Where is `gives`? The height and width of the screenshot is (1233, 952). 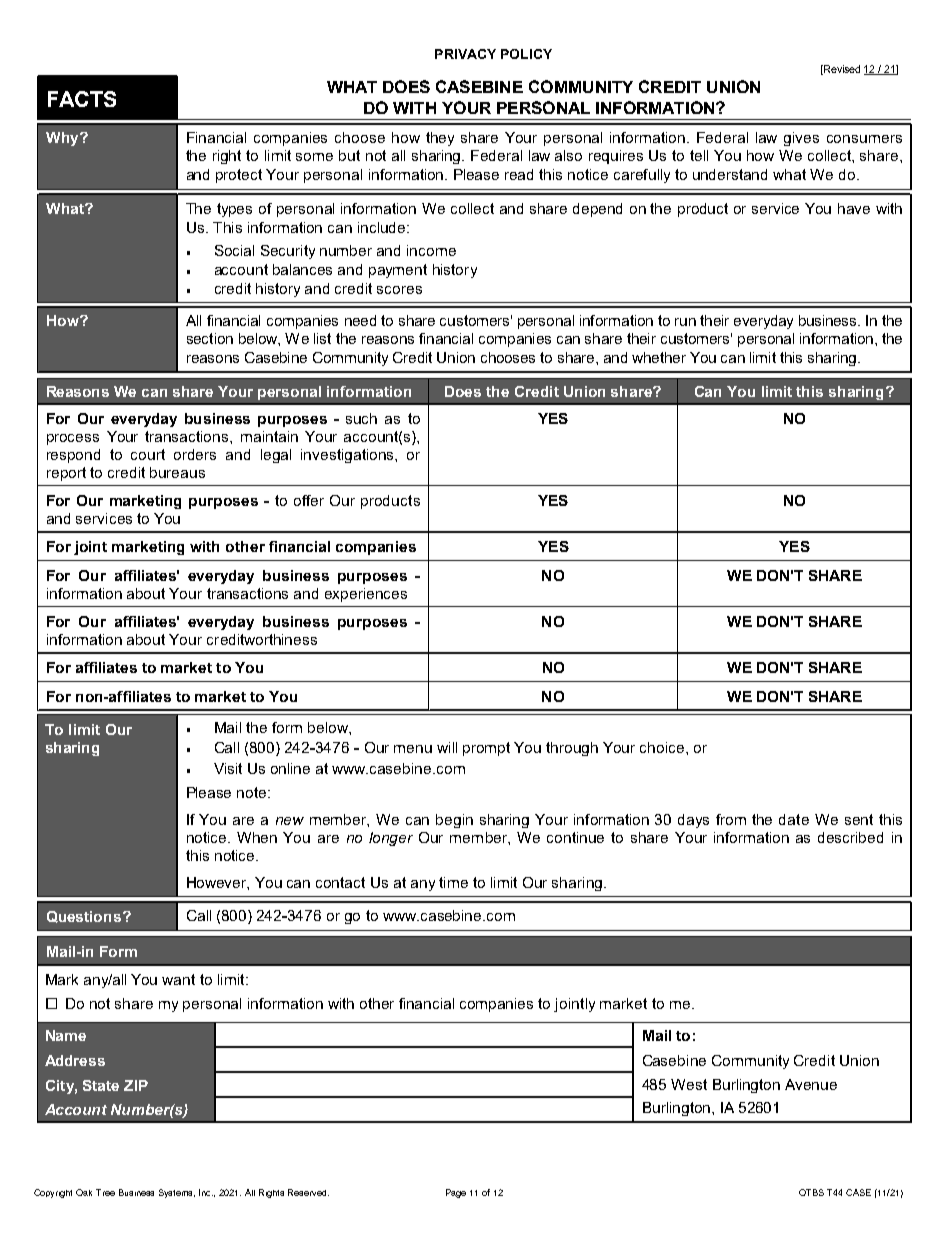 gives is located at coordinates (801, 139).
